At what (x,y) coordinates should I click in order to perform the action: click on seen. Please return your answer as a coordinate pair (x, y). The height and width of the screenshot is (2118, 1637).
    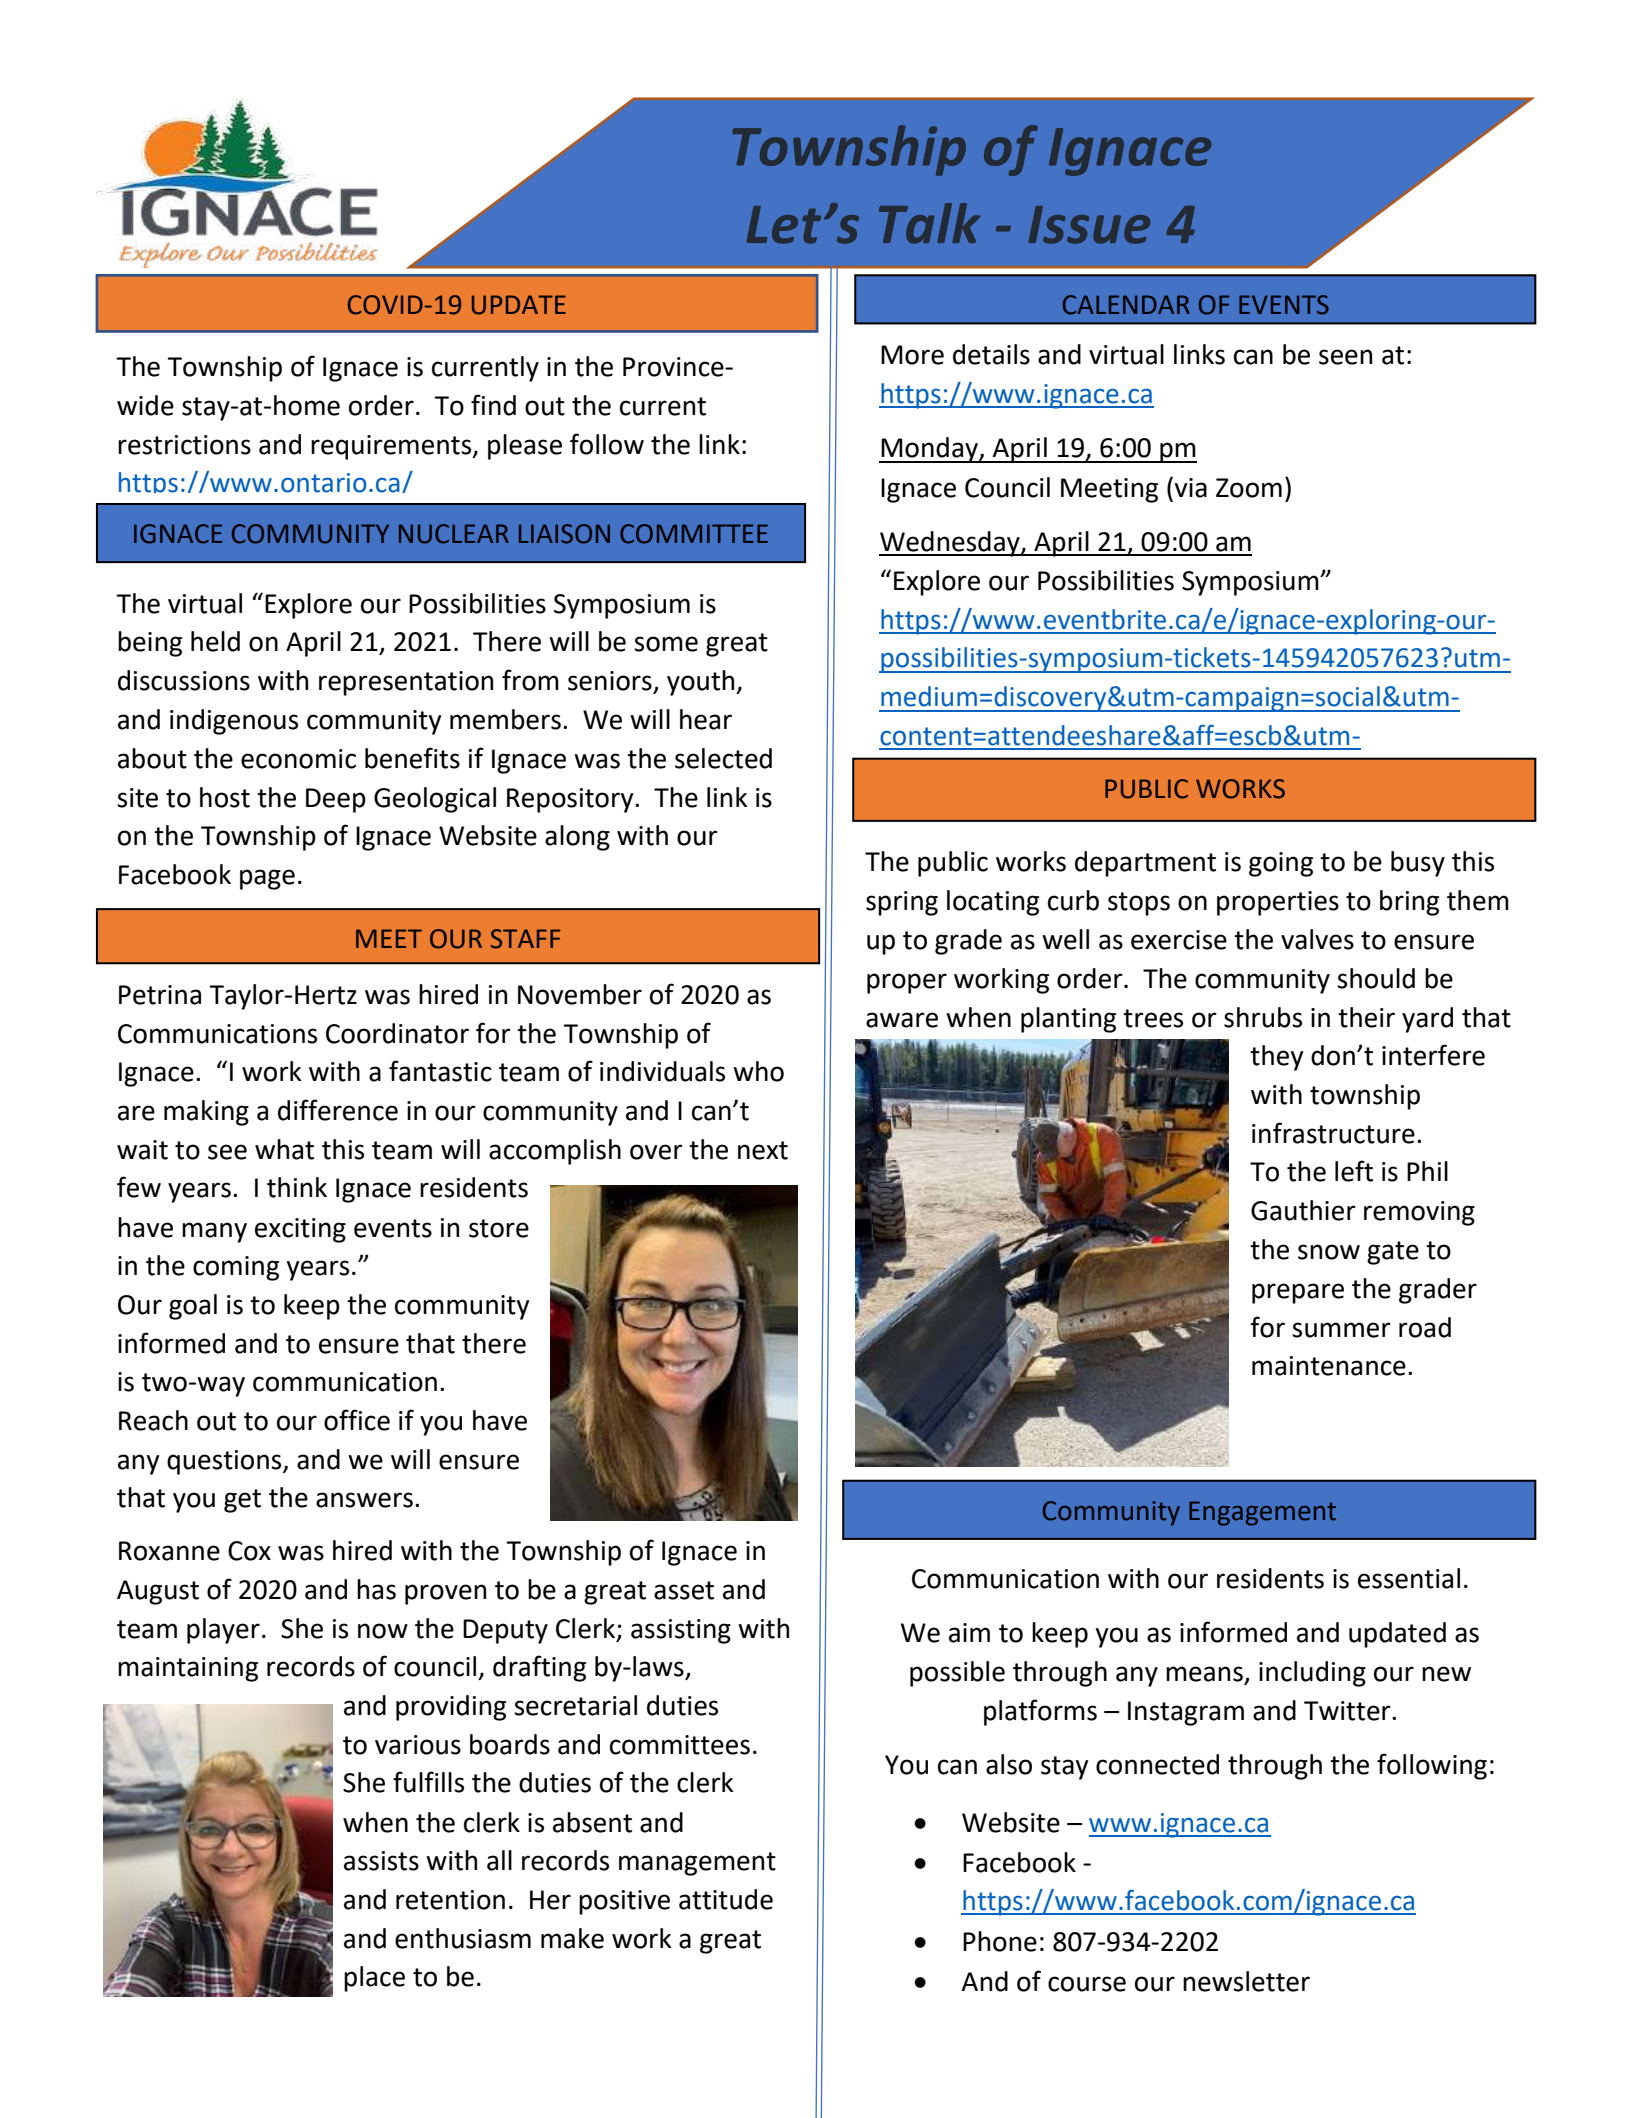
    Looking at the image, I should click on (1345, 357).
